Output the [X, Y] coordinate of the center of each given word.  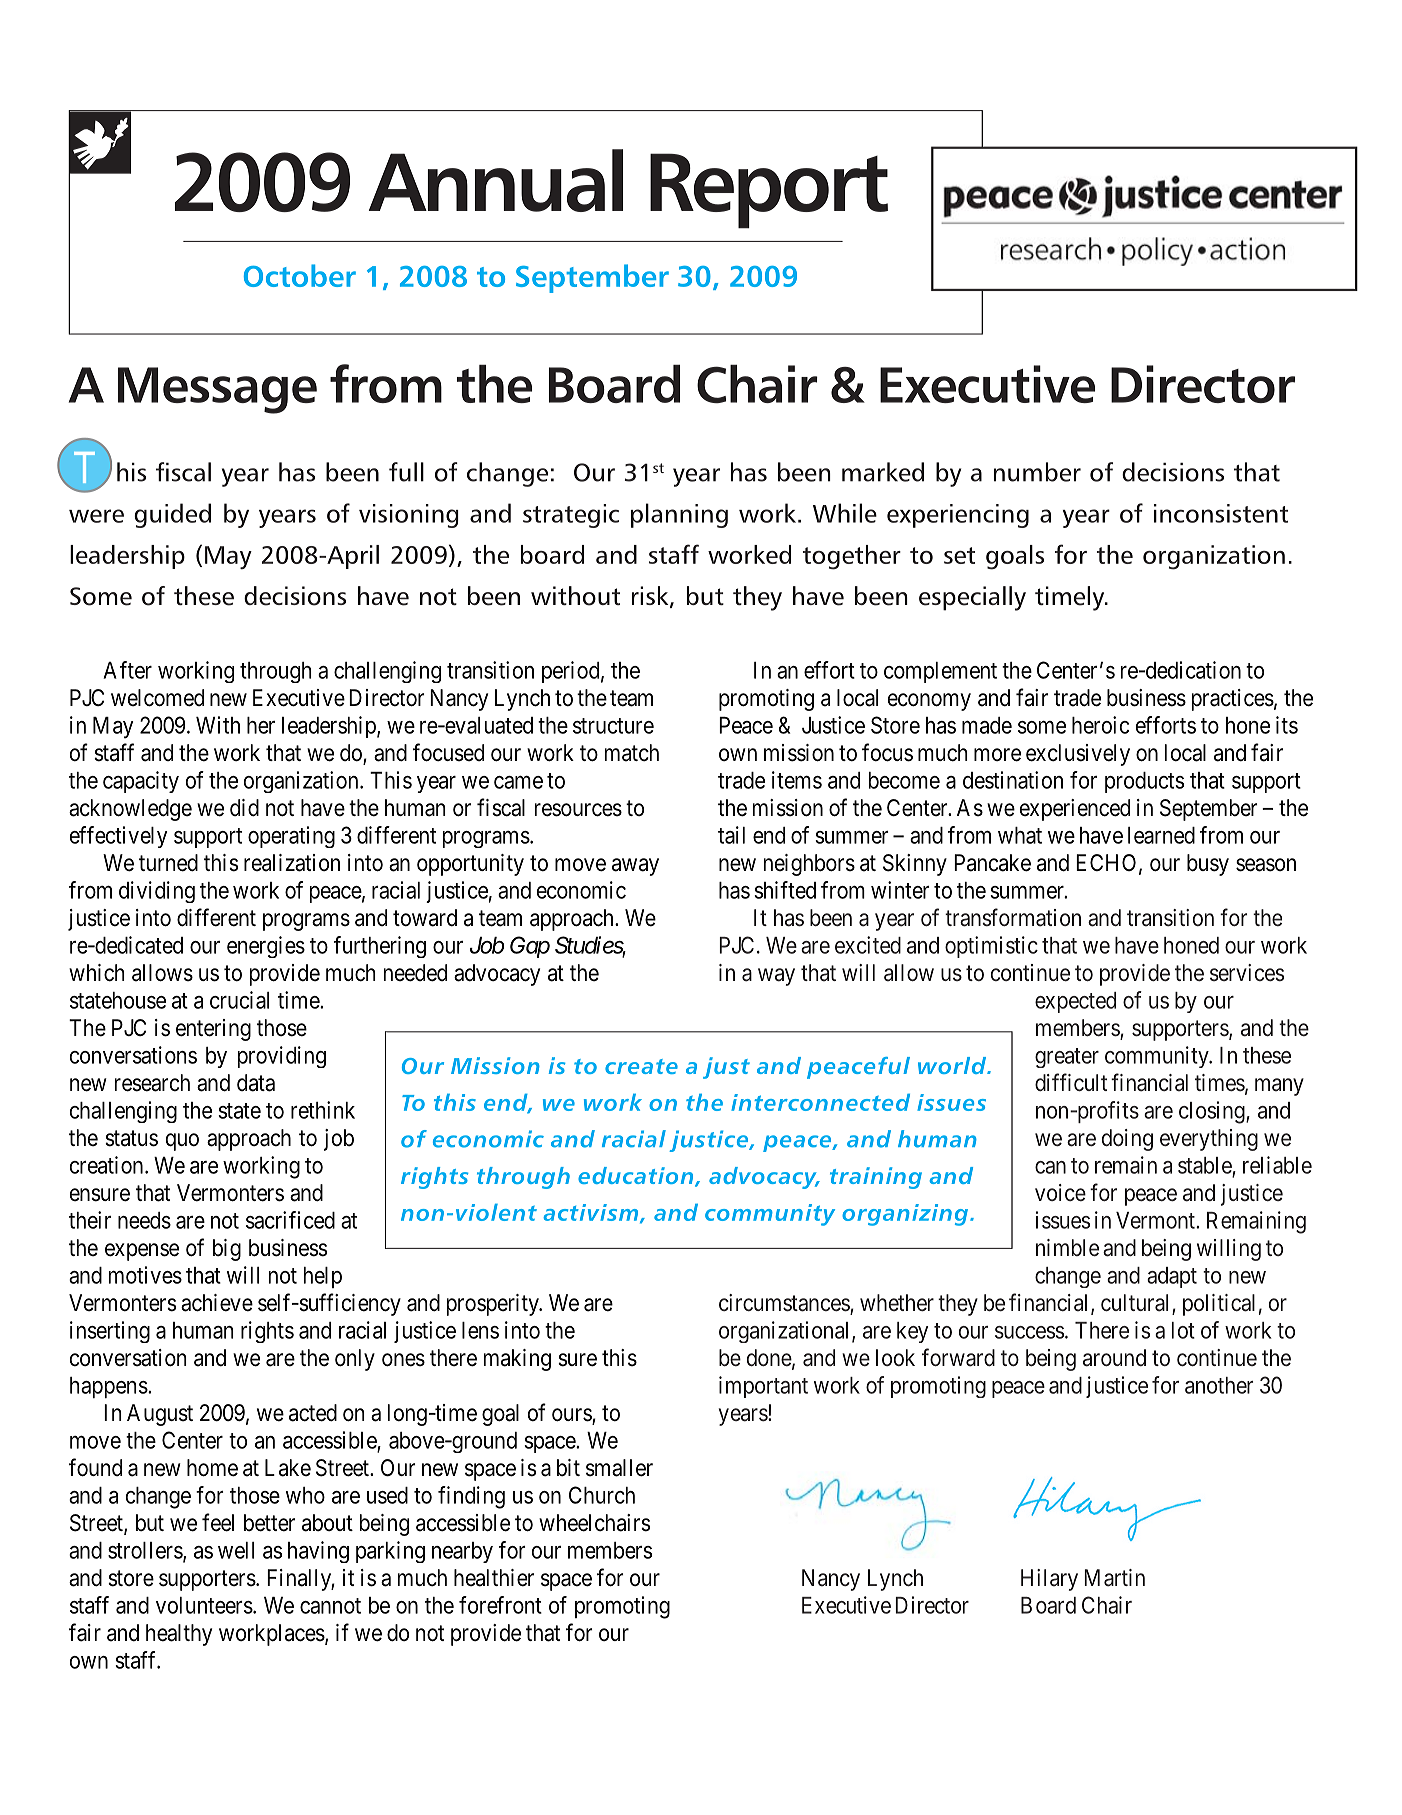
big [227, 1250]
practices [1233, 700]
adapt [1172, 1277]
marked [883, 472]
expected [1075, 1002]
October [300, 275]
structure [613, 726]
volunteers [204, 1605]
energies [266, 947]
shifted [785, 890]
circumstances [785, 1304]
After [127, 670]
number [1037, 472]
